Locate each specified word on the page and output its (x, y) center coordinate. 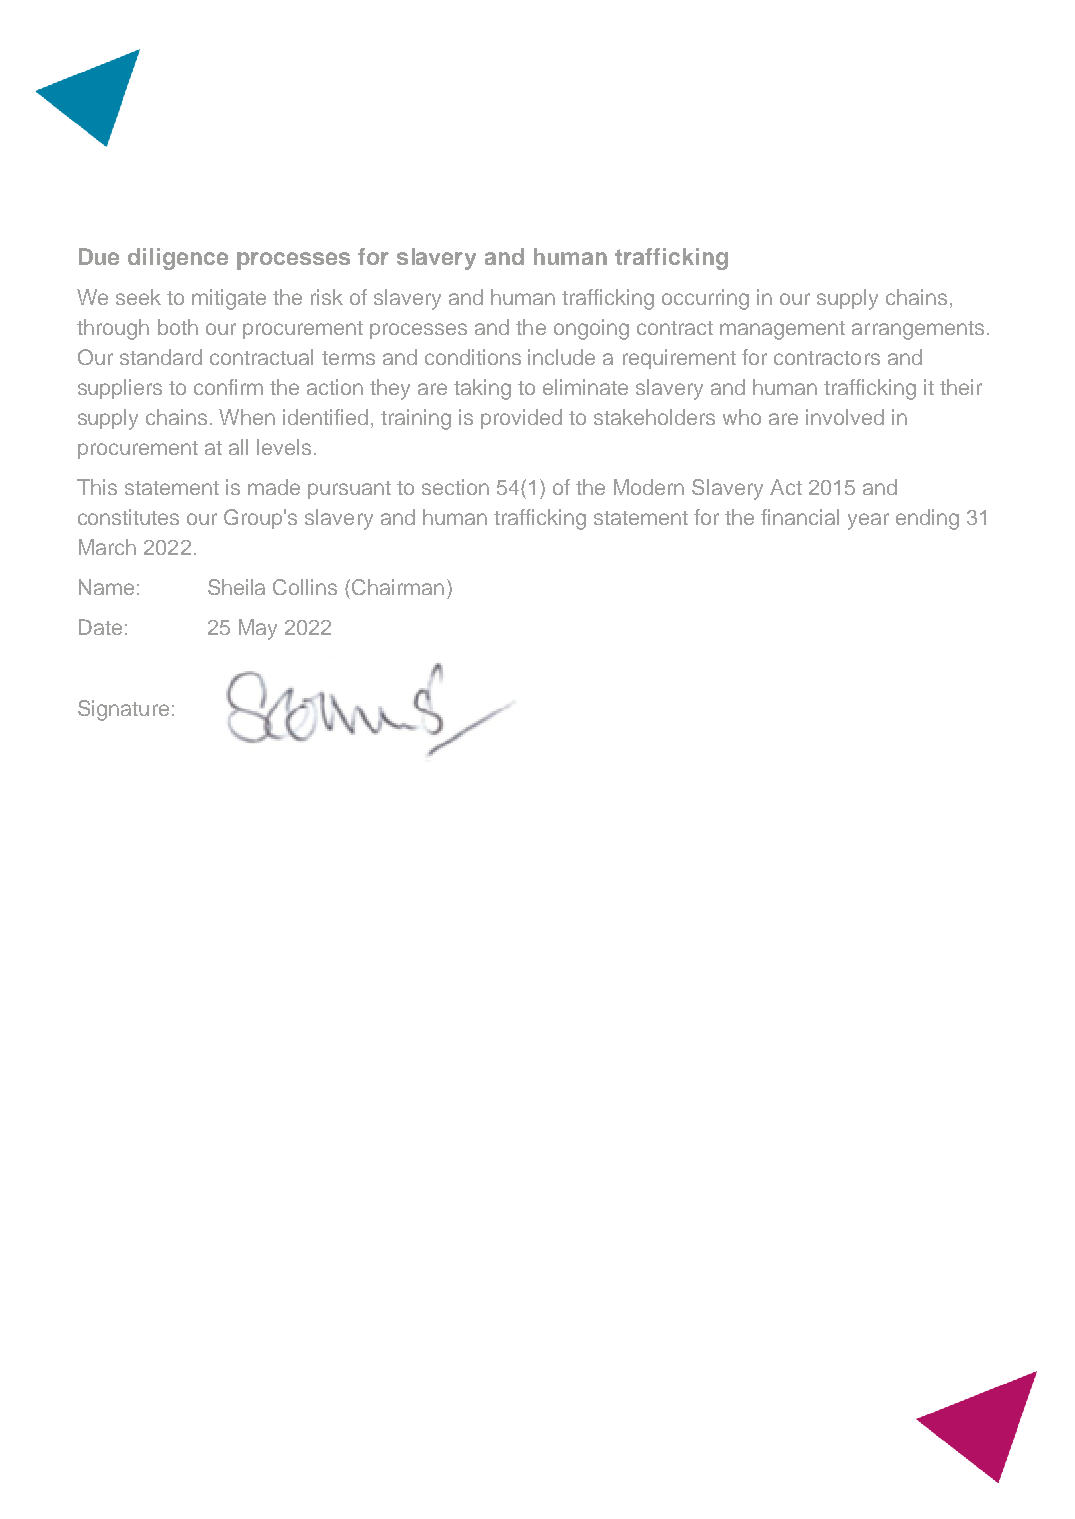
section (455, 487)
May (258, 629)
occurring (705, 299)
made (274, 487)
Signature (123, 710)
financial (800, 517)
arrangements (918, 330)
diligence (178, 259)
